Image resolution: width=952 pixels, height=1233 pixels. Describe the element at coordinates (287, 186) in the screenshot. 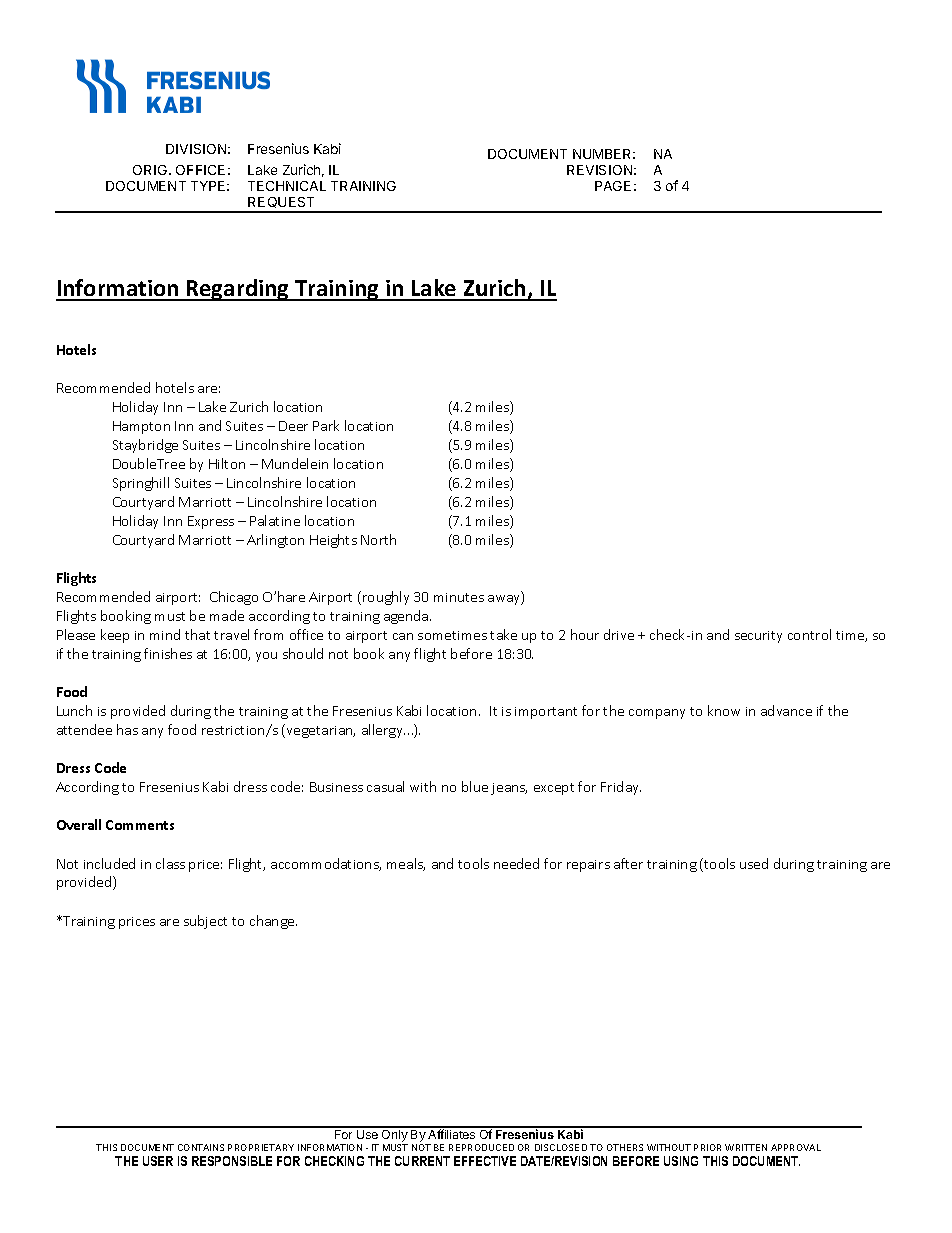

I see `TECHNICAL` at that location.
